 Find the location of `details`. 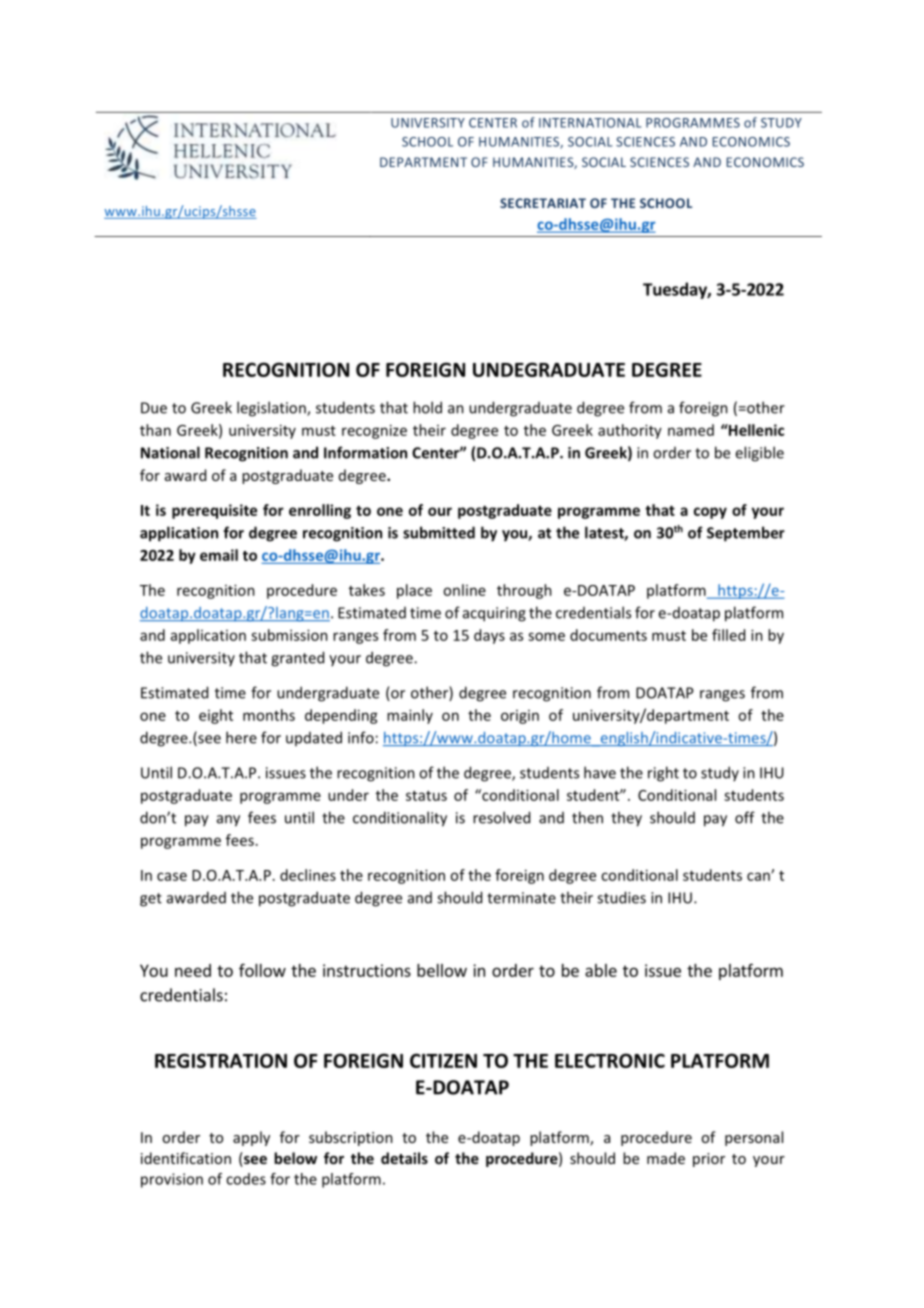

details is located at coordinates (404, 1158).
